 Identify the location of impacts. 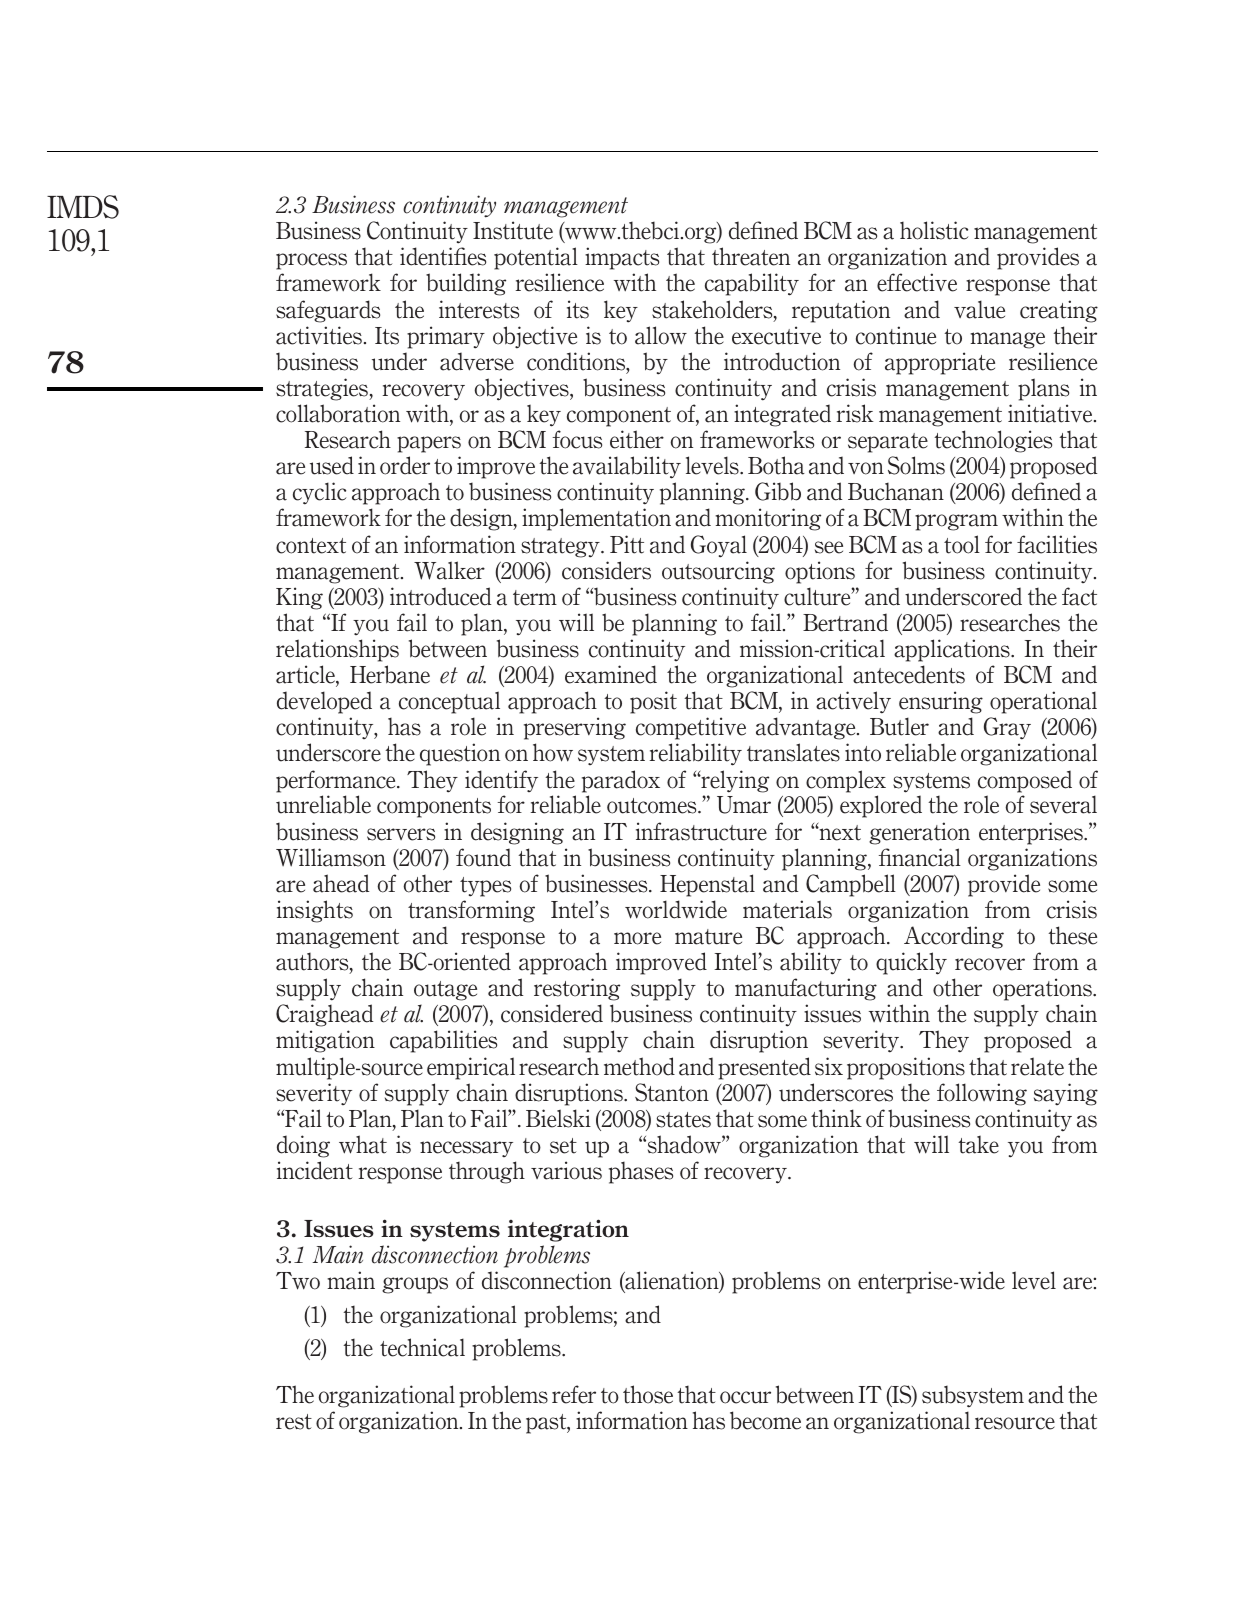
(622, 258).
